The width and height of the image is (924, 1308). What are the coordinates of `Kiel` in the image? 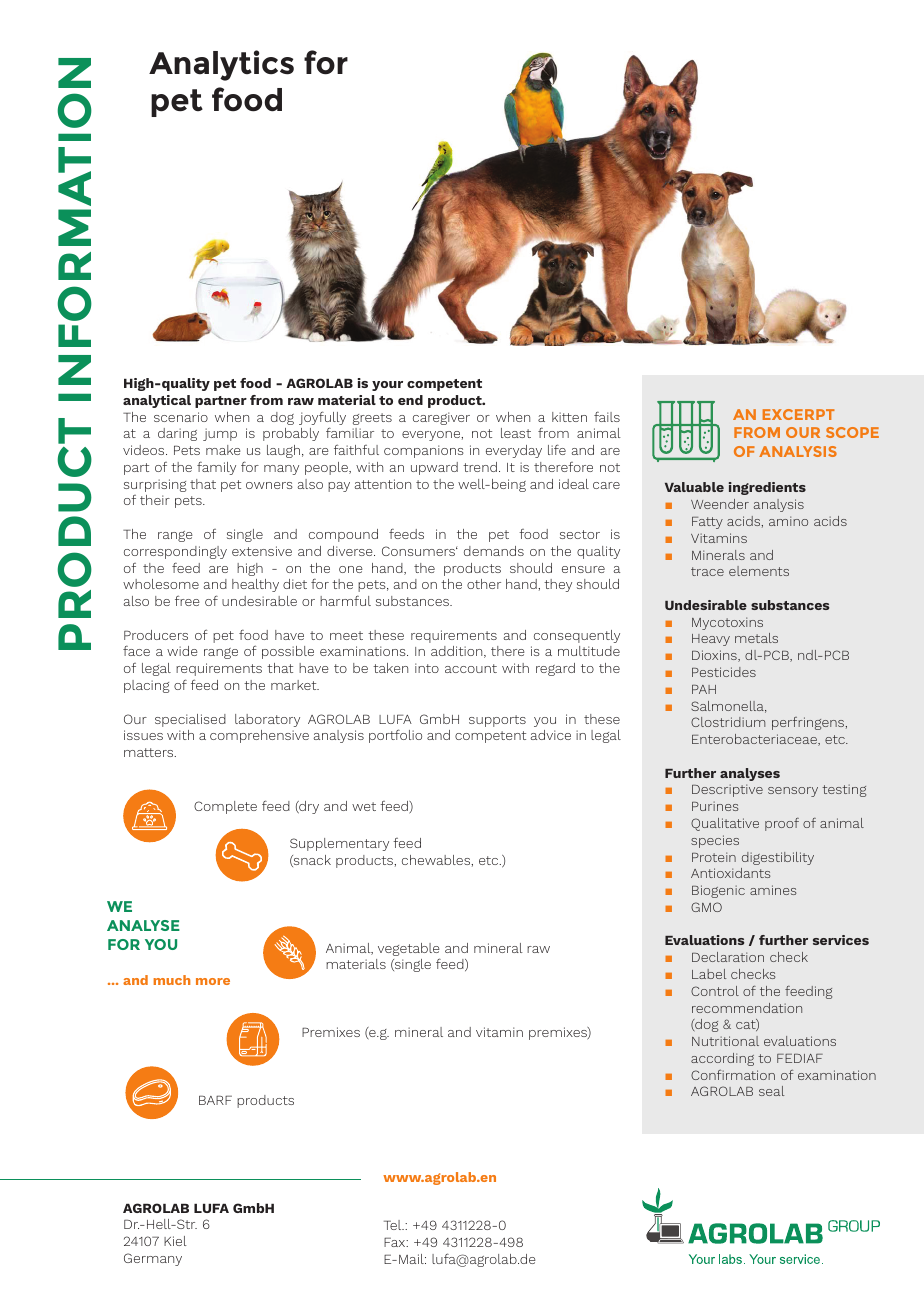 It's located at (175, 1241).
